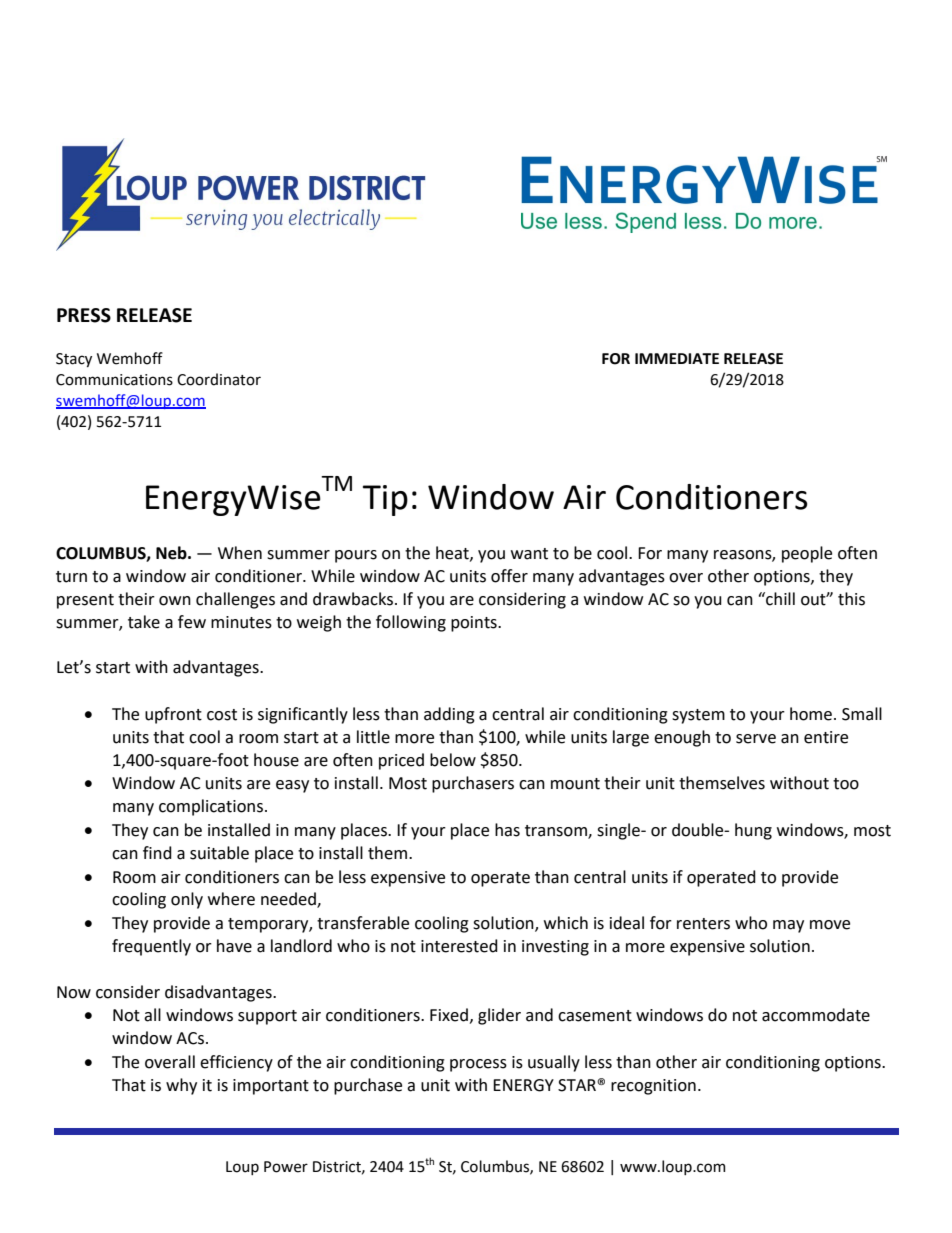 The width and height of the screenshot is (952, 1233). What do you see at coordinates (677, 358) in the screenshot?
I see `IMMEDIATE` at bounding box center [677, 358].
